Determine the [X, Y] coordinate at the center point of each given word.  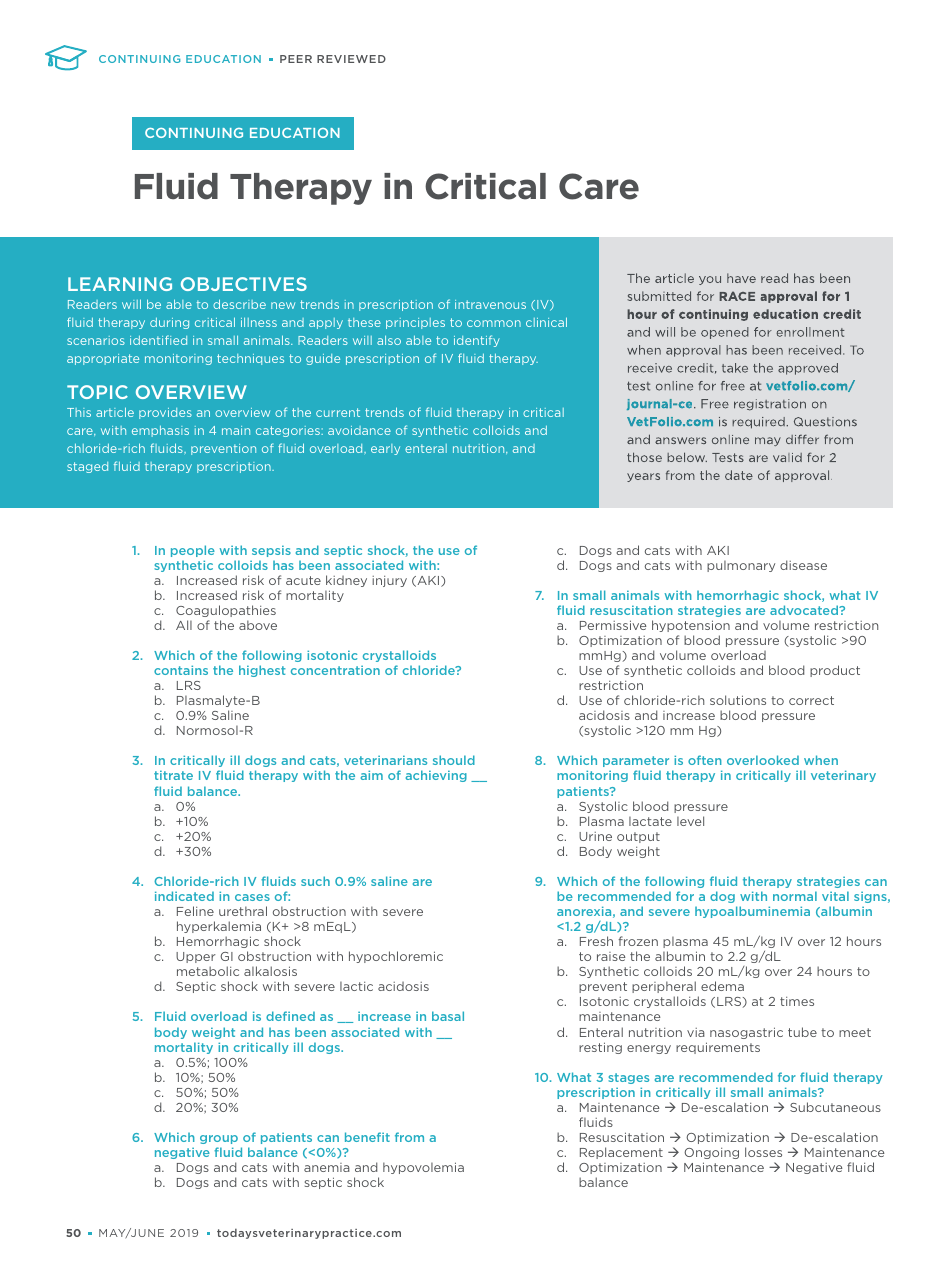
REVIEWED [351, 59]
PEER [296, 59]
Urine [595, 836]
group [219, 1139]
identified [158, 340]
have [741, 278]
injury [389, 581]
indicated [184, 896]
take [735, 368]
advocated [805, 610]
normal [795, 896]
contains [181, 670]
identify [477, 341]
